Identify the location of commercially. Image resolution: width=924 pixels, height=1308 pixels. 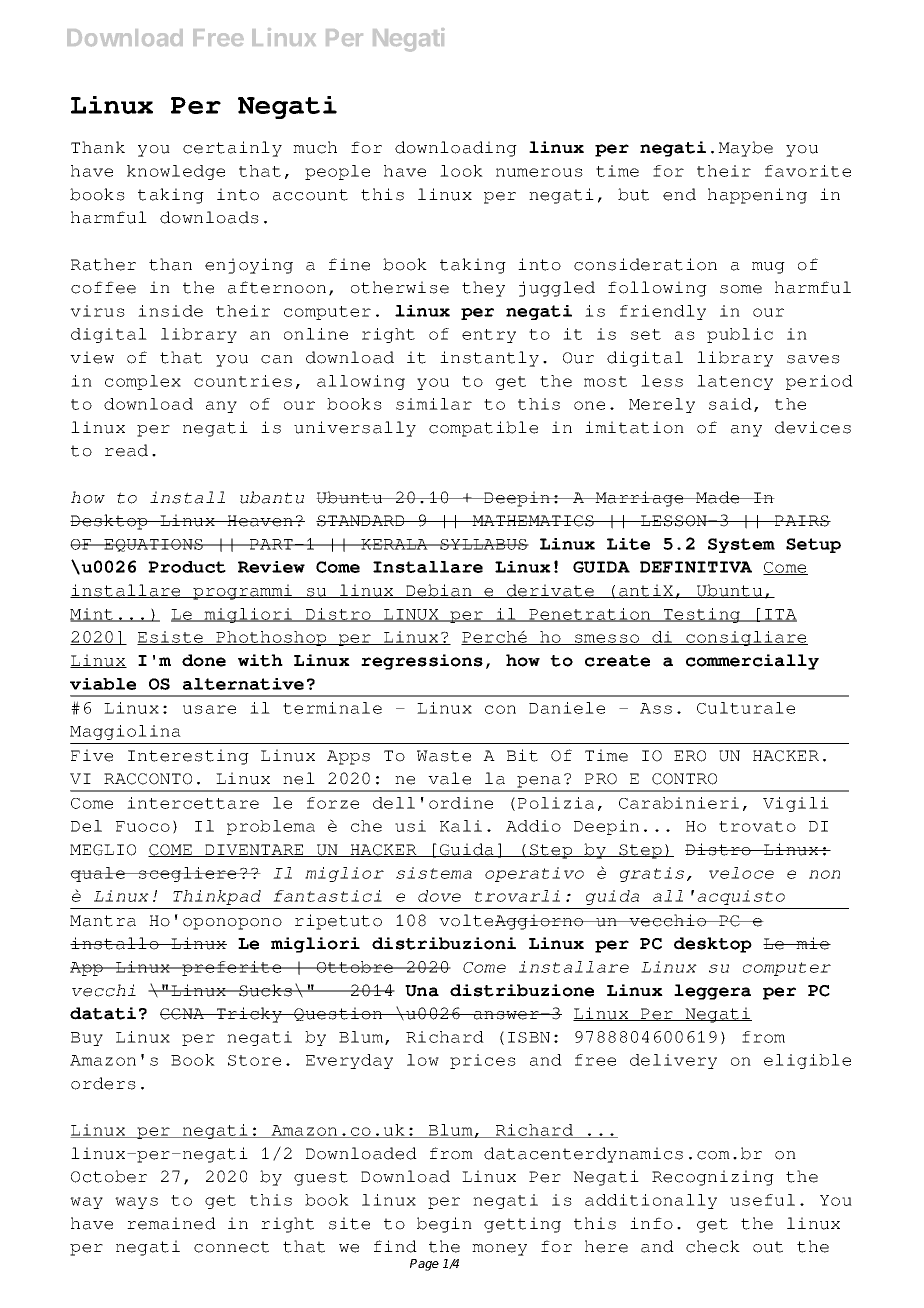
(752, 662).
